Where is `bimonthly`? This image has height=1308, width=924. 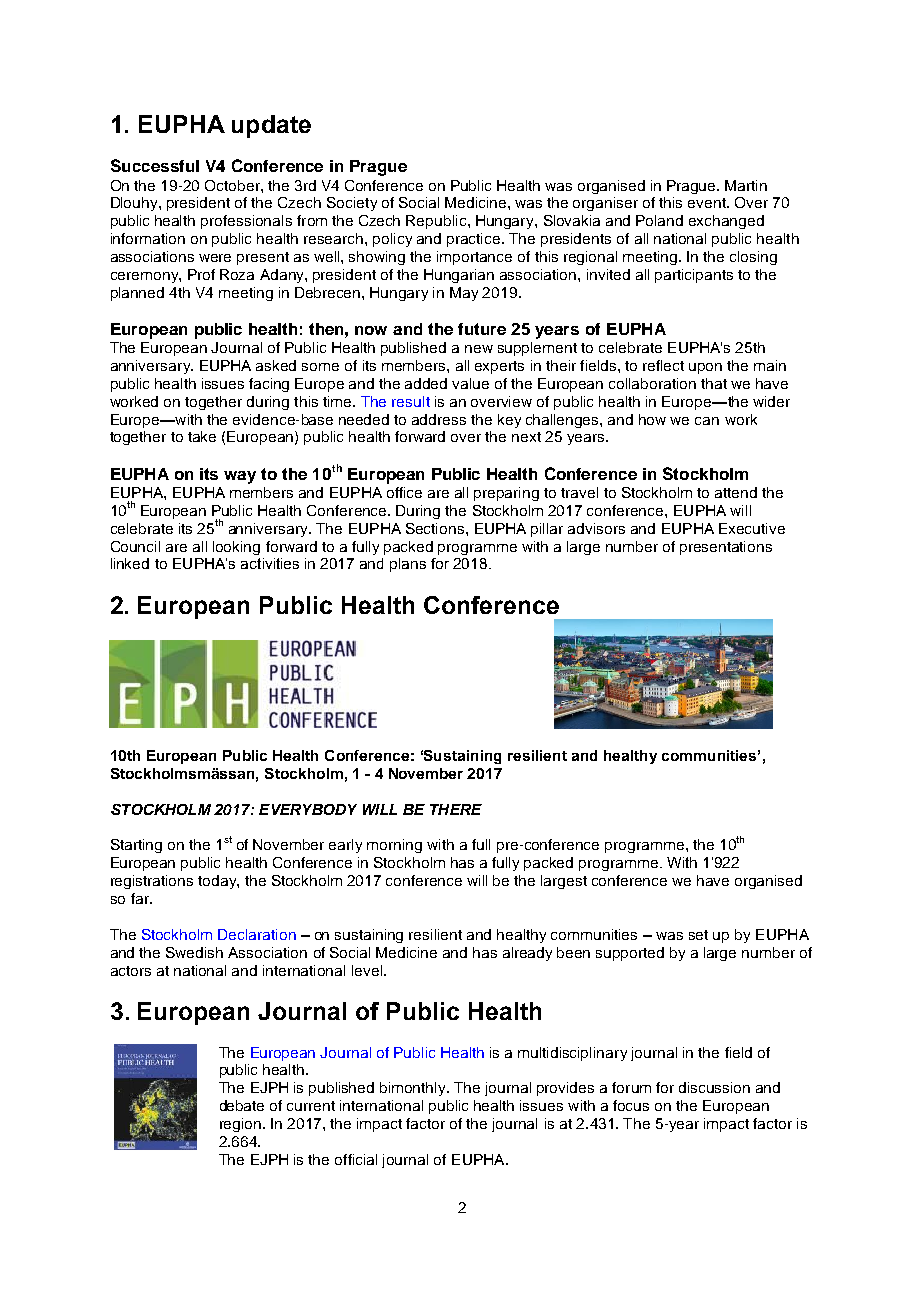
bimonthly is located at coordinates (414, 1089).
